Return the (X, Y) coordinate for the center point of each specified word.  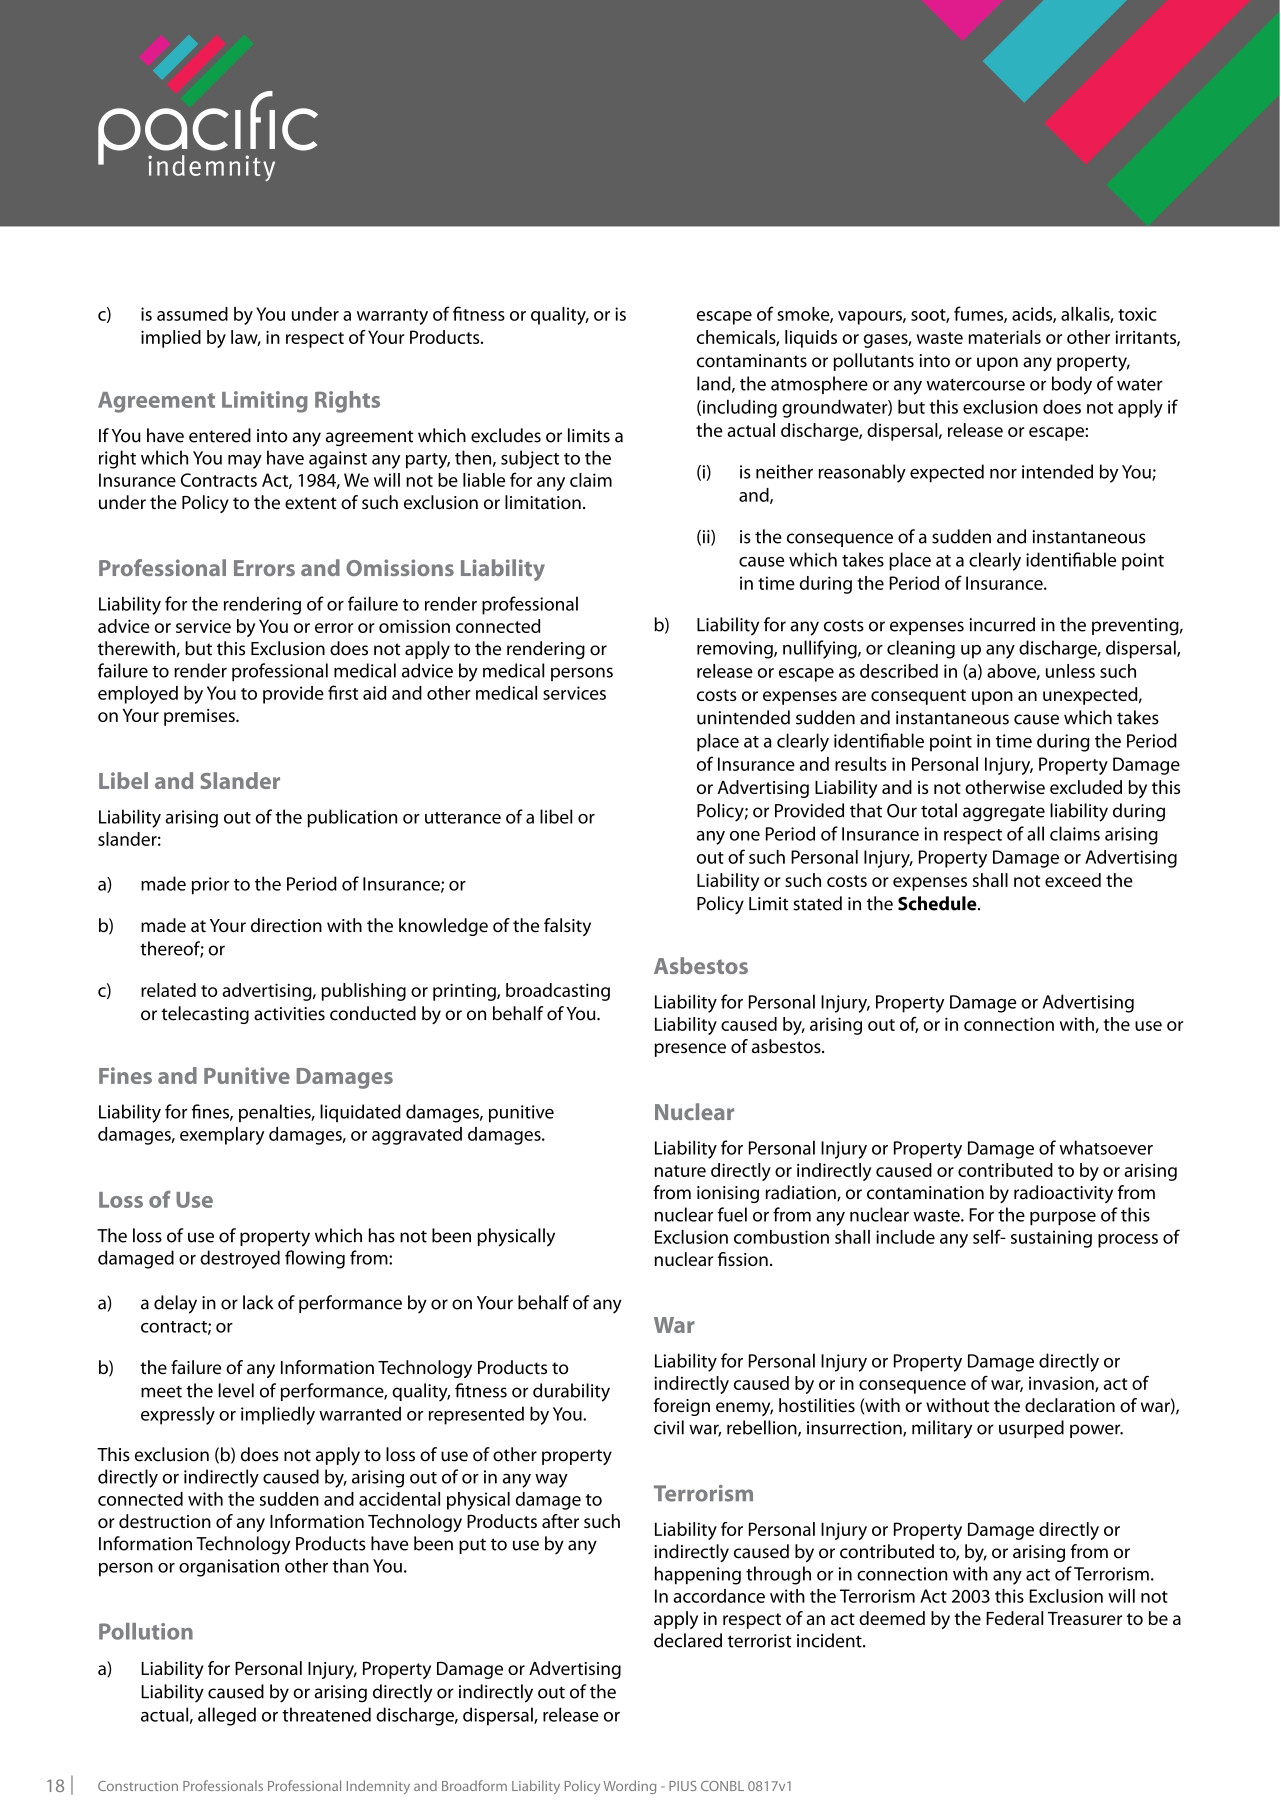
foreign (681, 1407)
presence (690, 1050)
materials (1005, 337)
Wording (630, 1787)
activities (289, 1014)
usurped (1031, 1429)
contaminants (752, 361)
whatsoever (1106, 1147)
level (236, 1390)
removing (736, 650)
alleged (227, 1716)
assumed (192, 314)
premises (200, 717)
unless (1070, 671)
